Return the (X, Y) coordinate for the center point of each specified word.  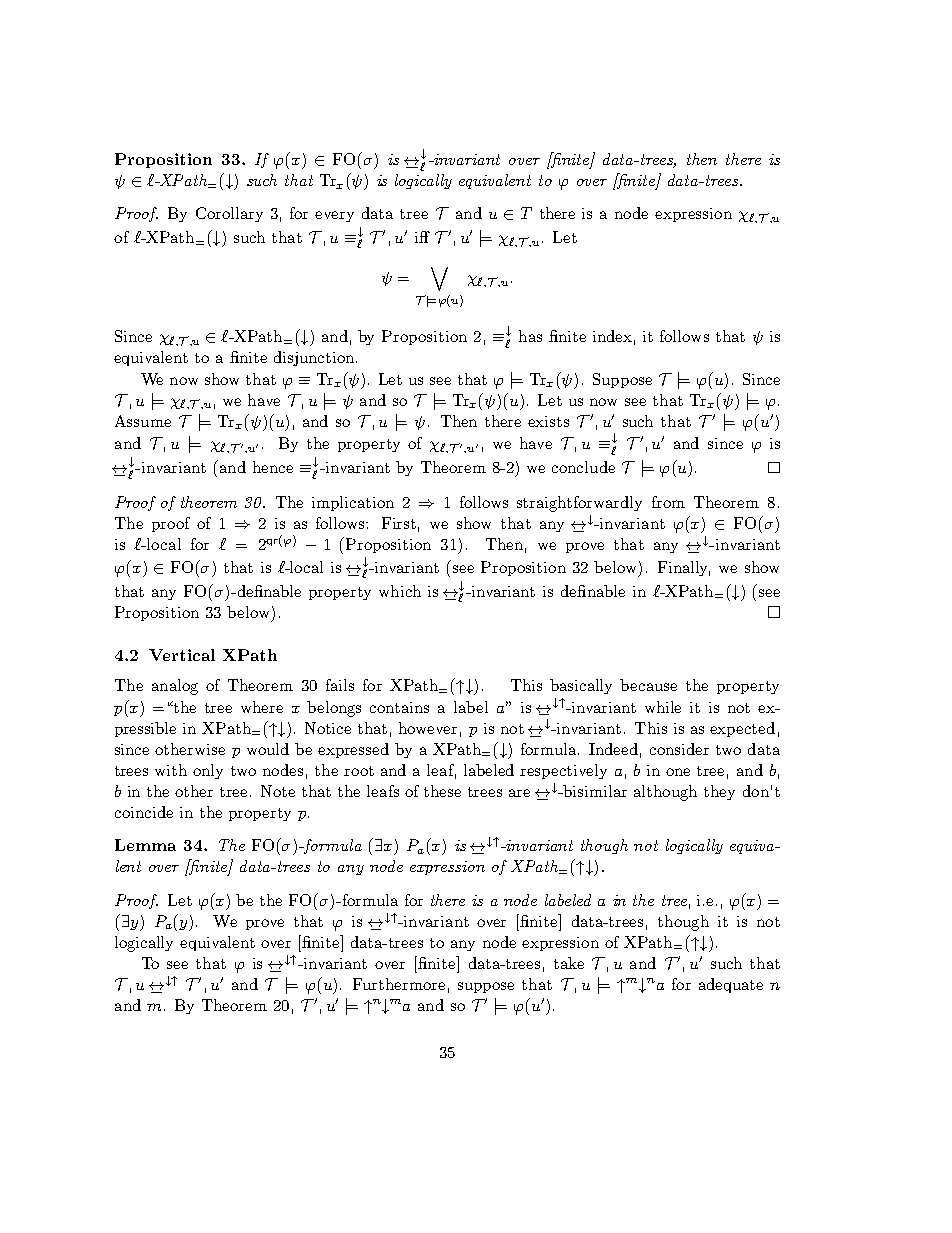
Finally (684, 568)
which (400, 591)
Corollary (229, 214)
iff (422, 237)
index (612, 336)
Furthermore (399, 984)
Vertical (182, 655)
